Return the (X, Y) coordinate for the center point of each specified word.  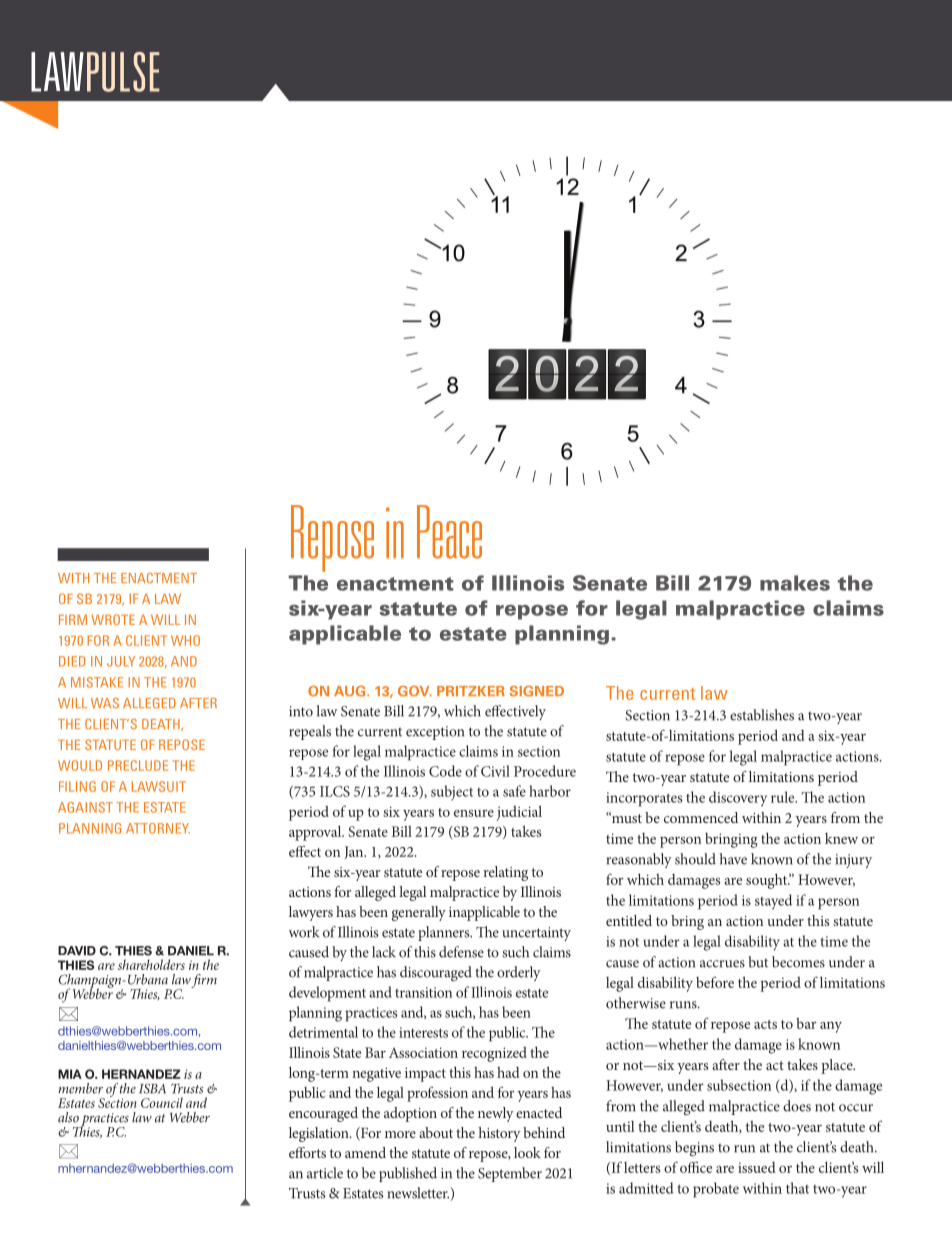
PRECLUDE (138, 765)
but (758, 962)
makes (795, 583)
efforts (307, 1152)
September (510, 1174)
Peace (449, 532)
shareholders (151, 964)
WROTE (113, 619)
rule (784, 797)
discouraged (436, 974)
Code (445, 771)
